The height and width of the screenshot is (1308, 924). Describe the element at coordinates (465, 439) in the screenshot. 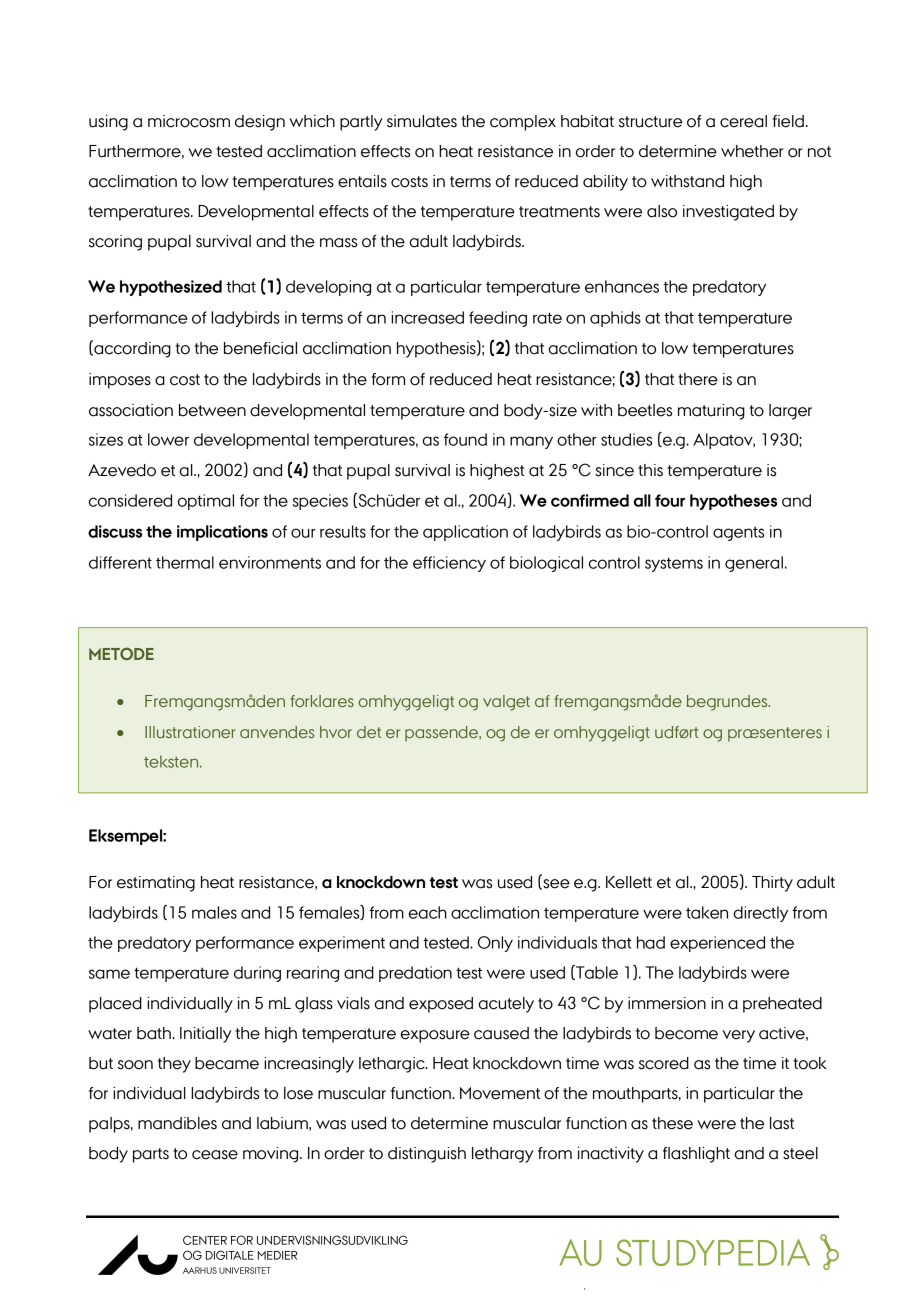

I see `found` at that location.
